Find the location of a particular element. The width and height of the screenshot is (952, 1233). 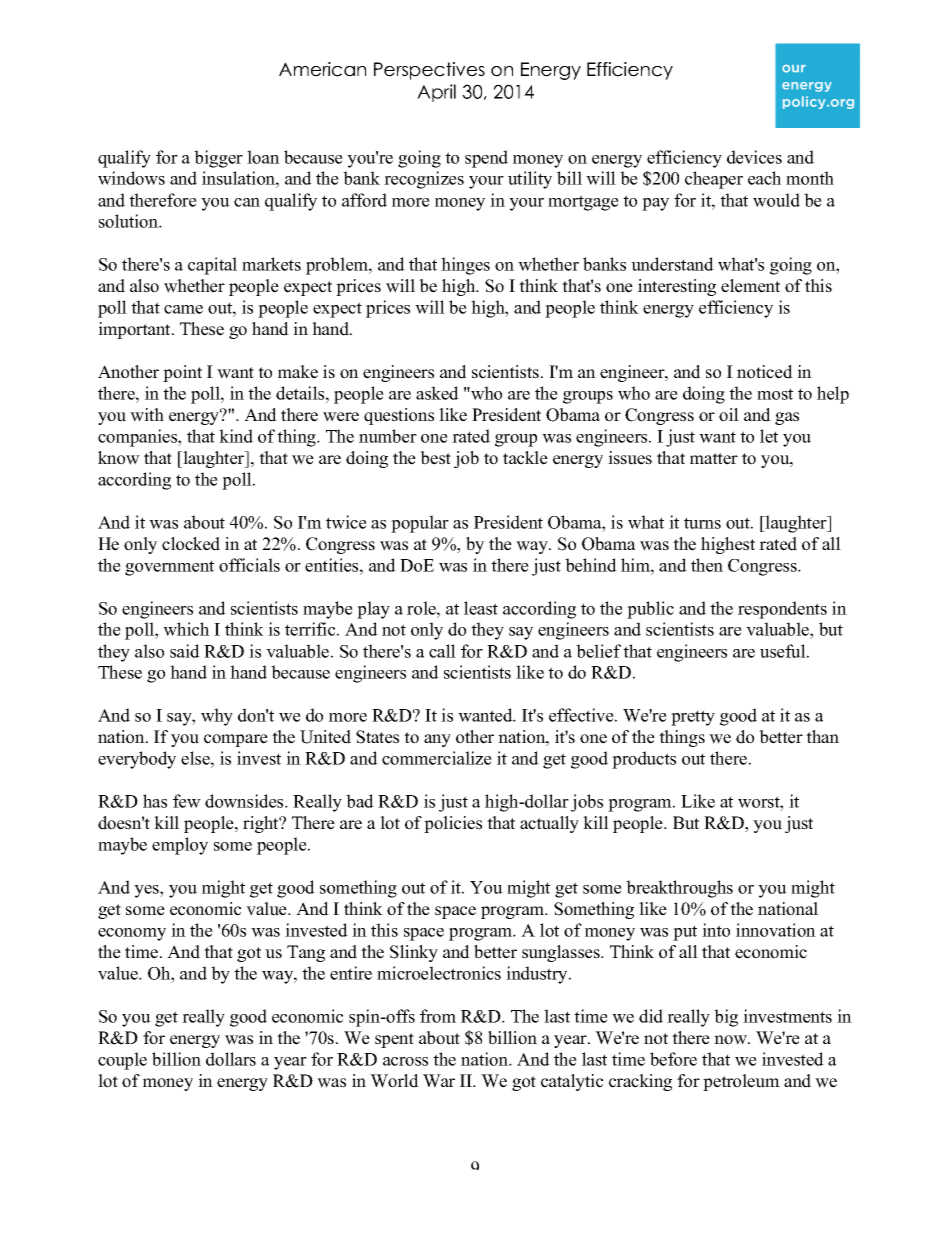

government is located at coordinates (169, 568).
